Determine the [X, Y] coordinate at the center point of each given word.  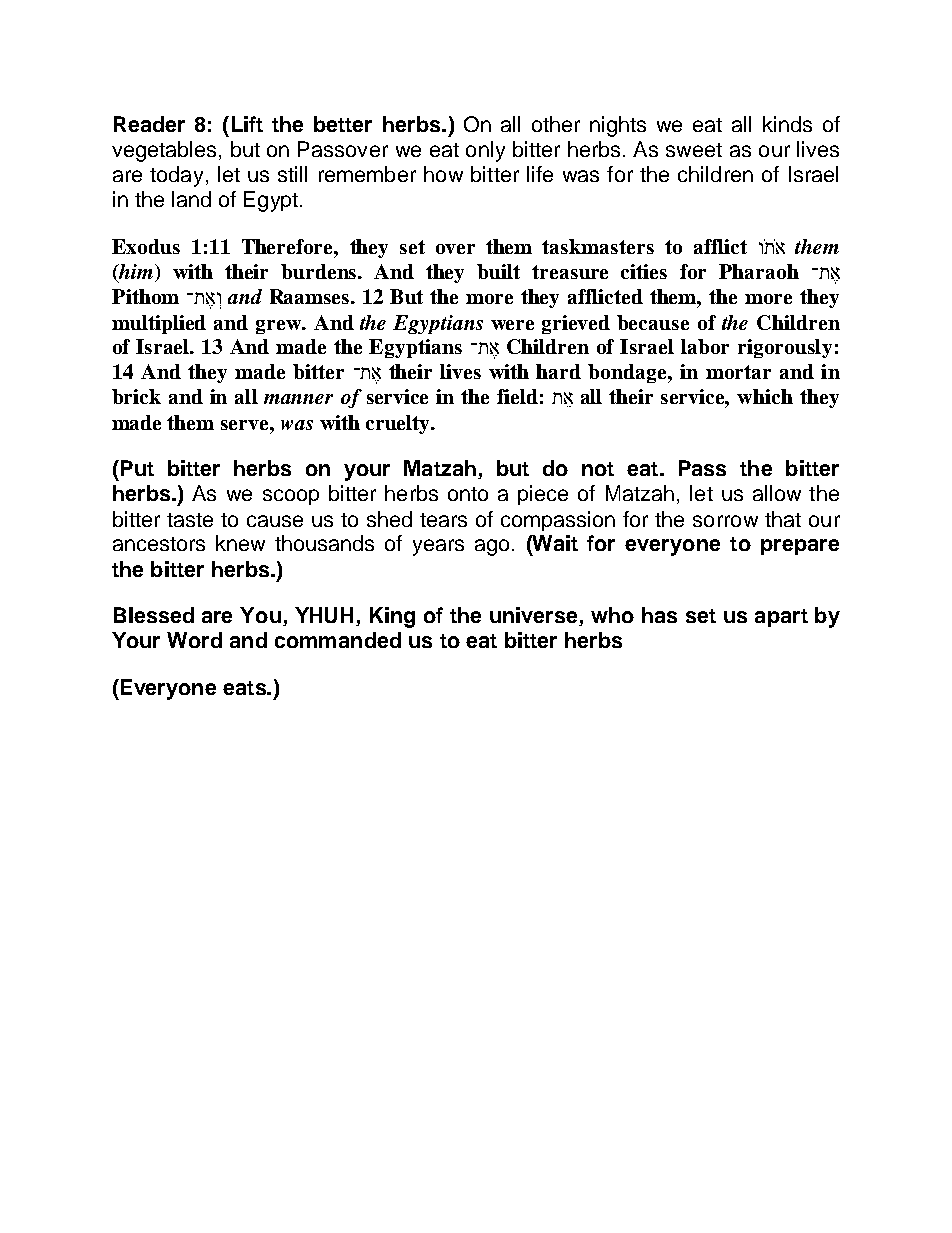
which [765, 396]
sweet [694, 150]
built [498, 271]
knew [240, 543]
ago [492, 547]
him [134, 273]
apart [781, 618]
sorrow [725, 521]
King [392, 617]
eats [245, 688]
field [517, 396]
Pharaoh [759, 271]
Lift [247, 124]
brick [136, 396]
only [485, 151]
